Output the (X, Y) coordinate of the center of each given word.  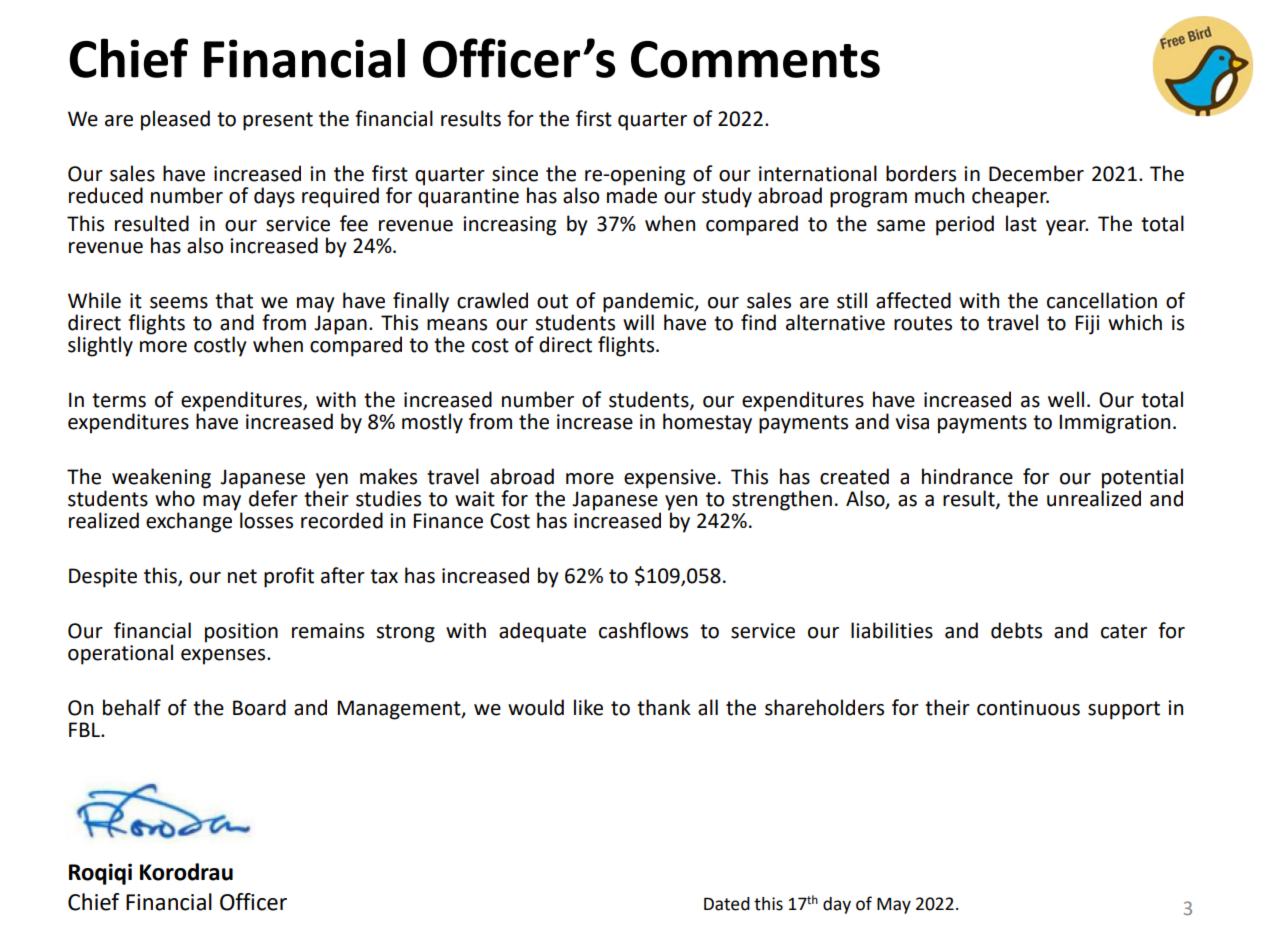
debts (1016, 630)
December (1036, 173)
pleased (175, 120)
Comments (755, 59)
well (1066, 399)
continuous (1028, 708)
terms (119, 400)
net (242, 576)
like (588, 707)
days (274, 197)
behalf (132, 707)
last (1021, 223)
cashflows (643, 630)
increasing (509, 226)
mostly (432, 423)
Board (259, 707)
